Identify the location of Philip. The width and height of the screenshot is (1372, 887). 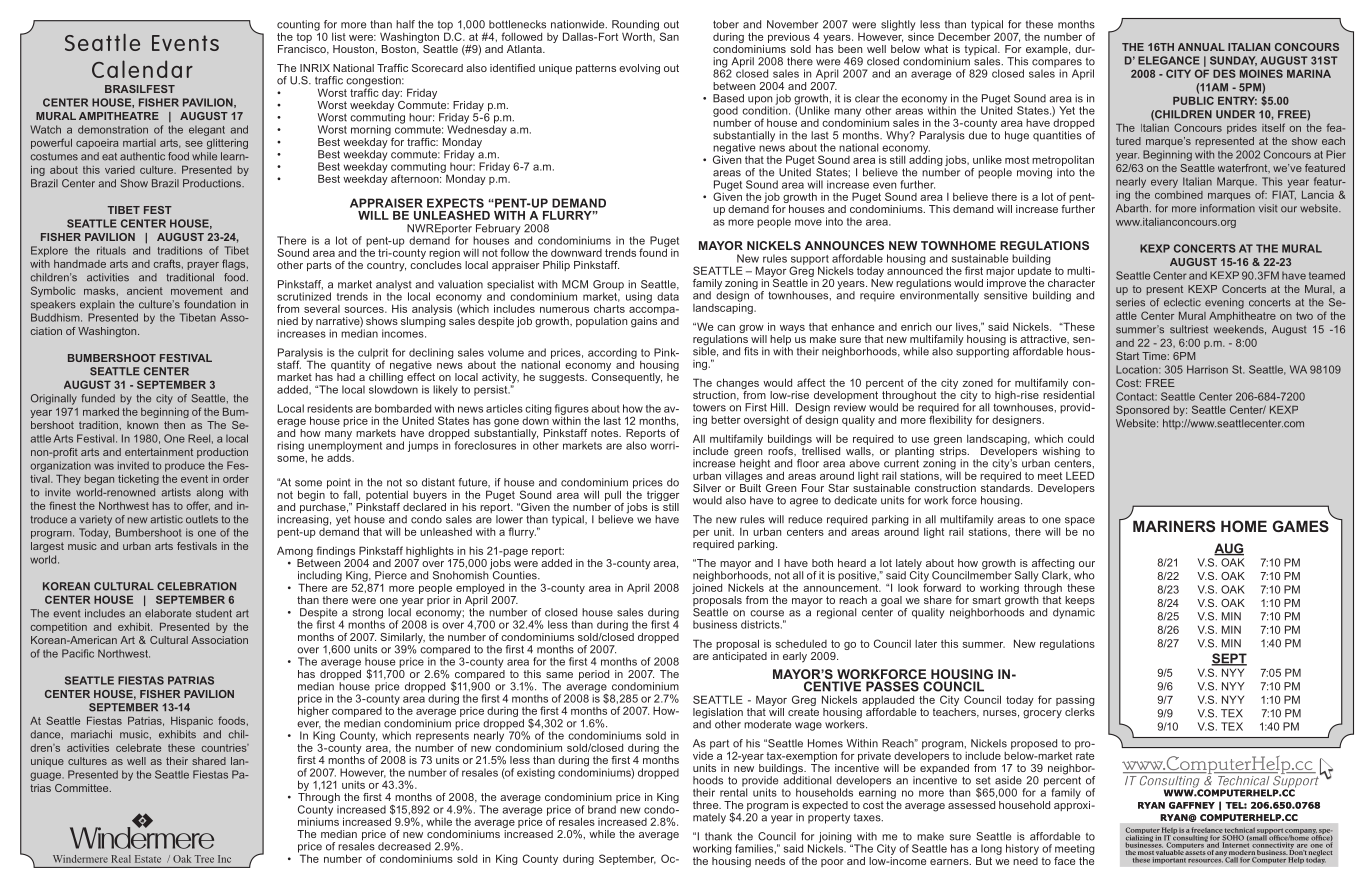
(556, 266).
